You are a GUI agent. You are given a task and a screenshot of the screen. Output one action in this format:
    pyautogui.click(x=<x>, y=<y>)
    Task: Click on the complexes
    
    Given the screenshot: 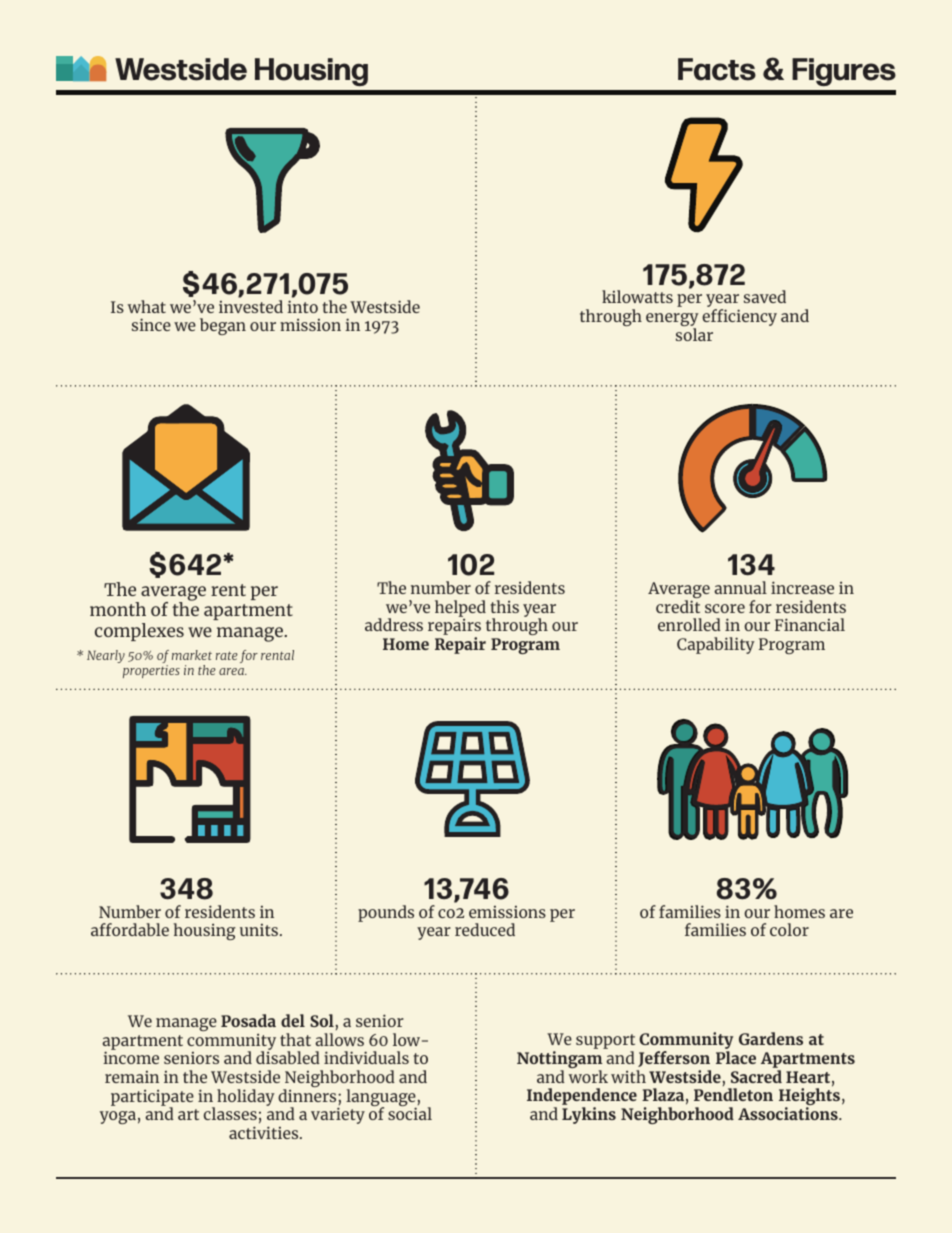 What is the action you would take?
    pyautogui.click(x=139, y=632)
